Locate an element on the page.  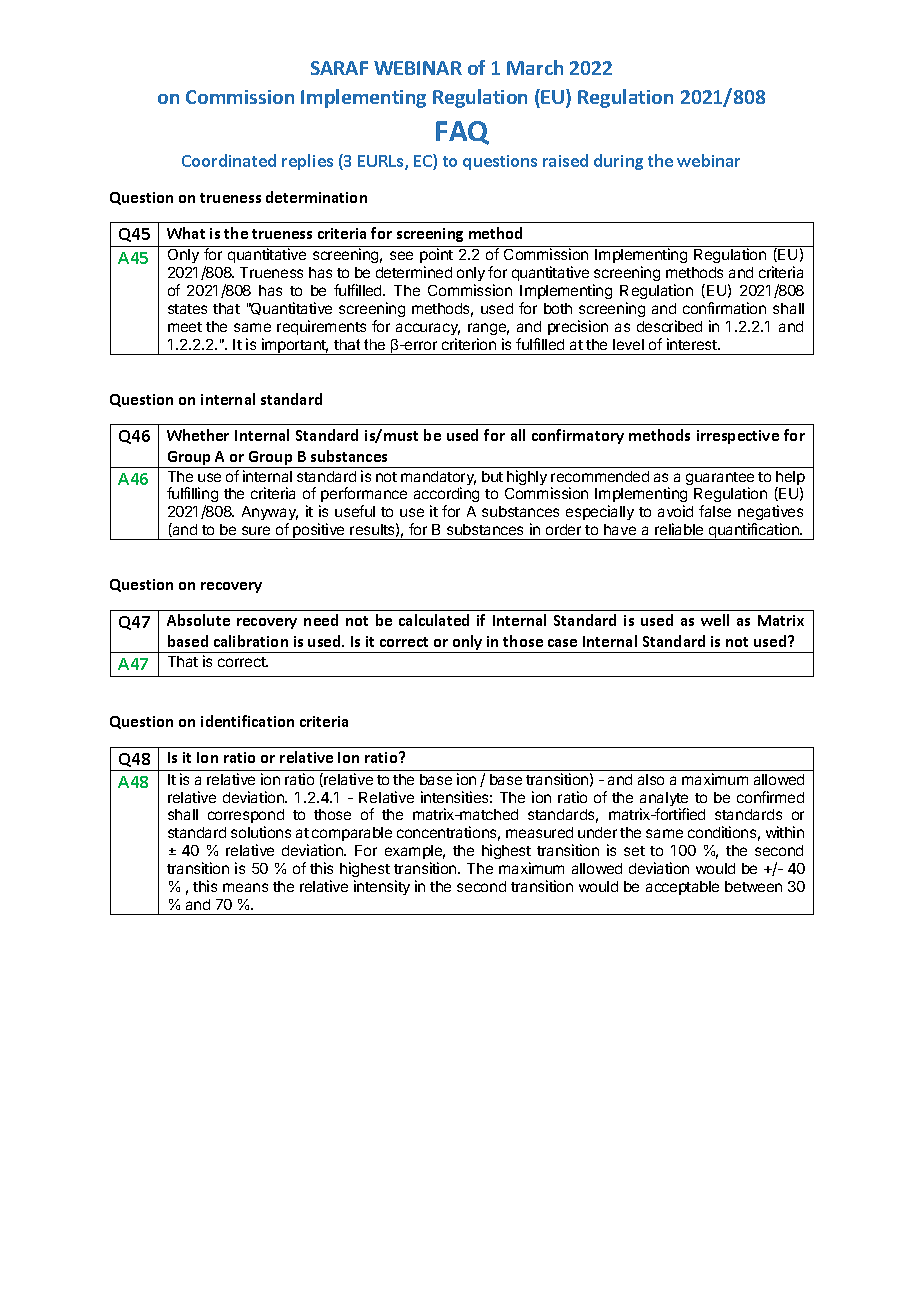
case is located at coordinates (562, 643).
